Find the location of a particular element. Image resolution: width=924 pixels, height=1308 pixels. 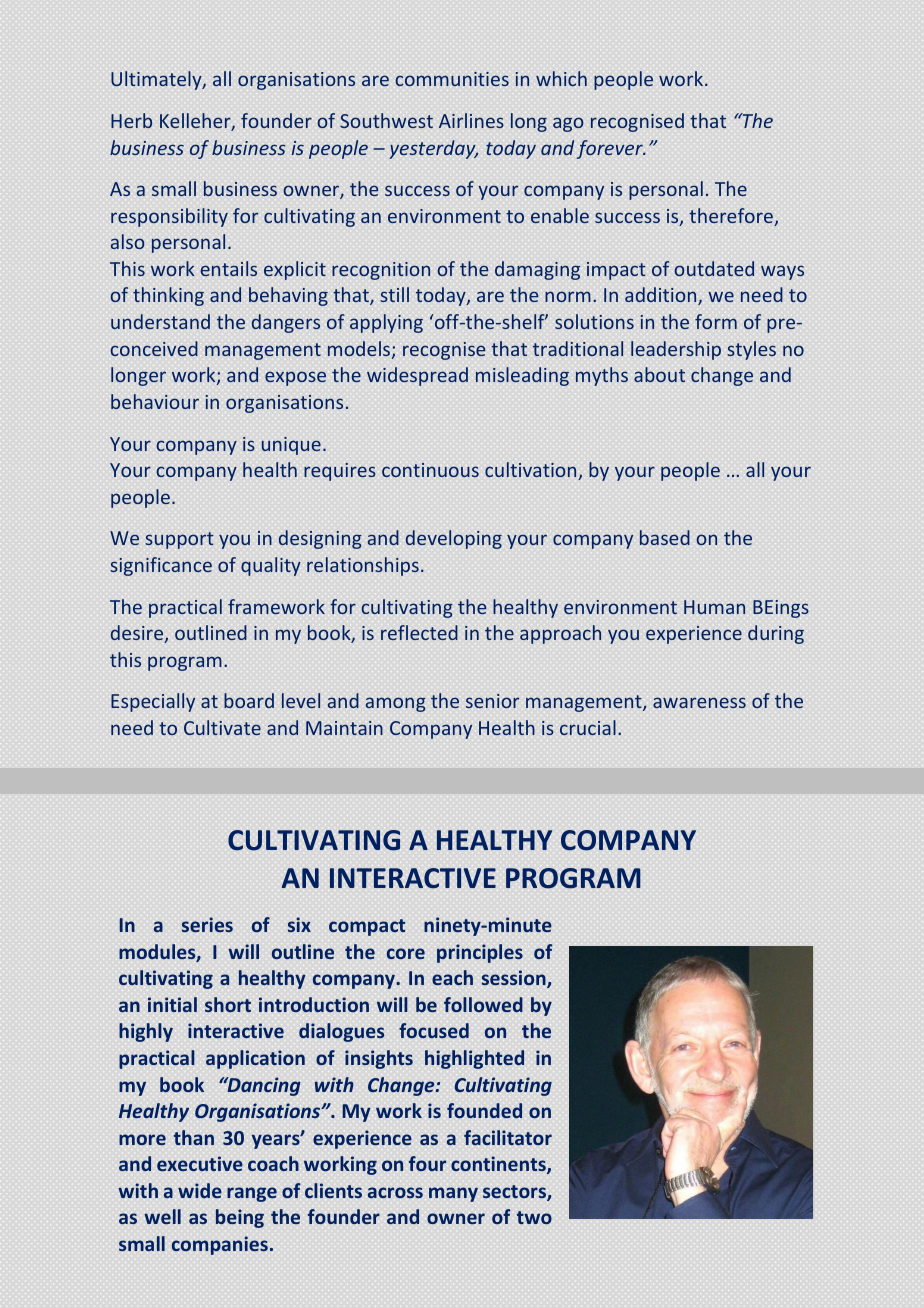

awareness is located at coordinates (699, 702).
